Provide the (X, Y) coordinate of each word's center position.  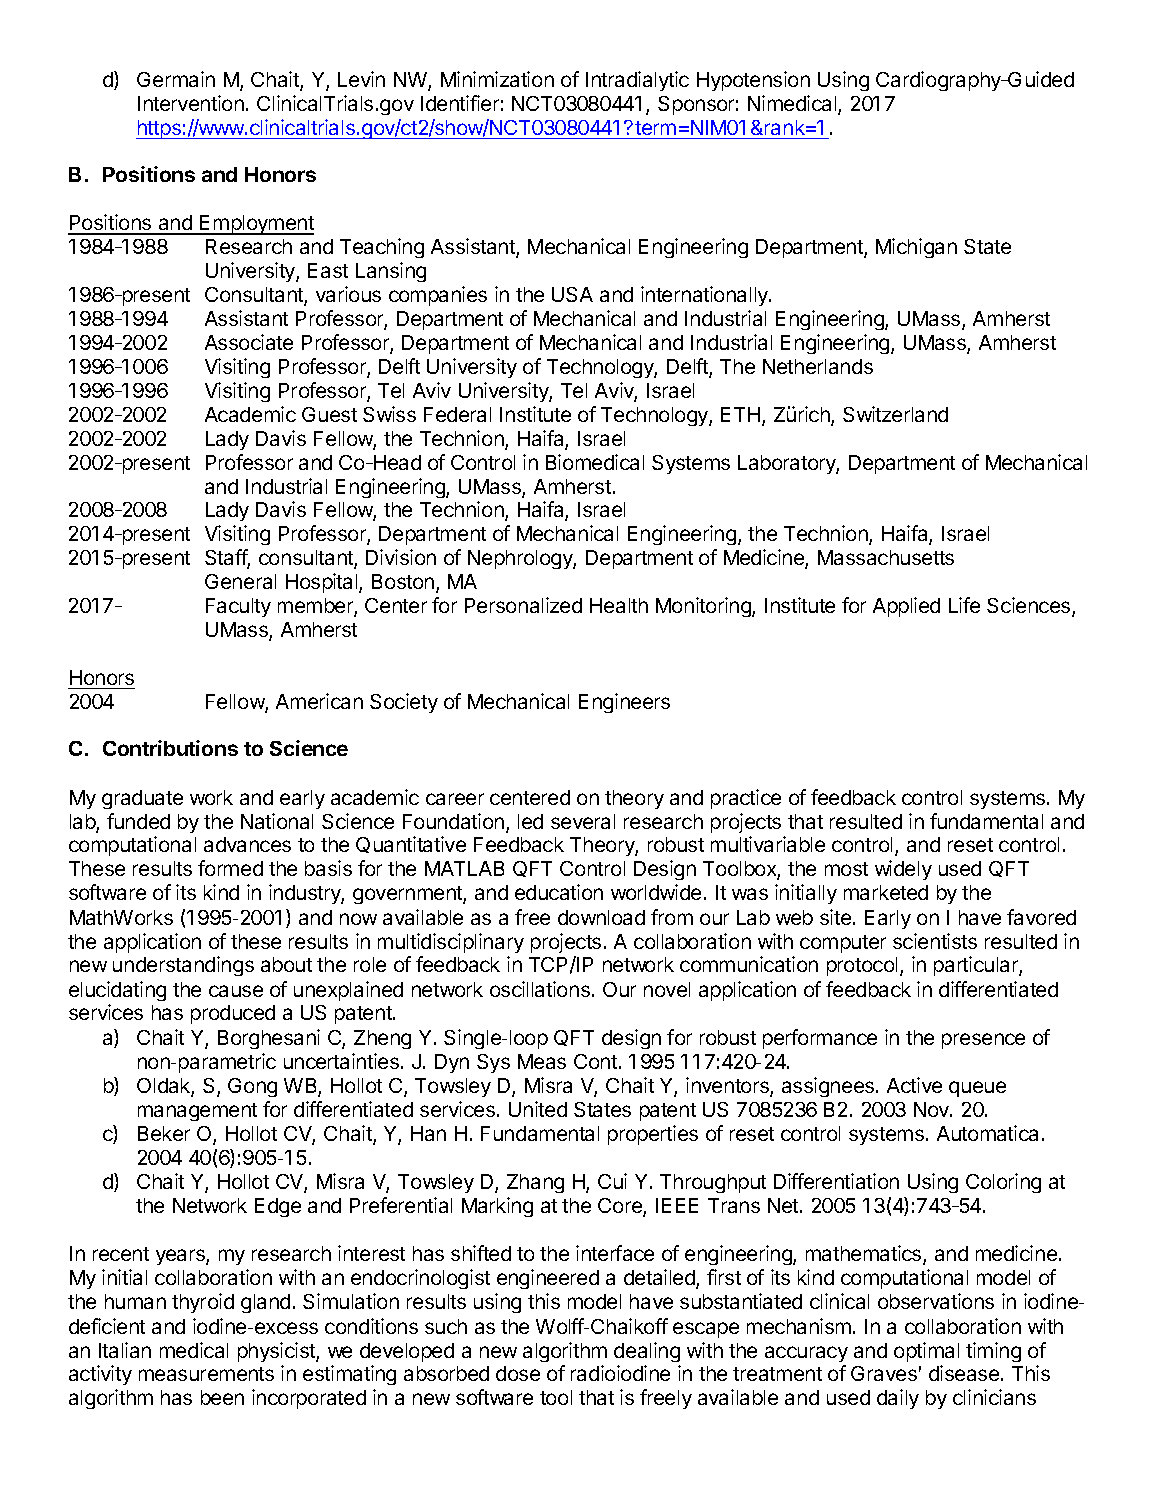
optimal (926, 1352)
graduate (142, 799)
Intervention (191, 103)
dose (518, 1373)
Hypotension (753, 81)
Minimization (497, 79)
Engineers (624, 703)
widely (903, 870)
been (222, 1397)
